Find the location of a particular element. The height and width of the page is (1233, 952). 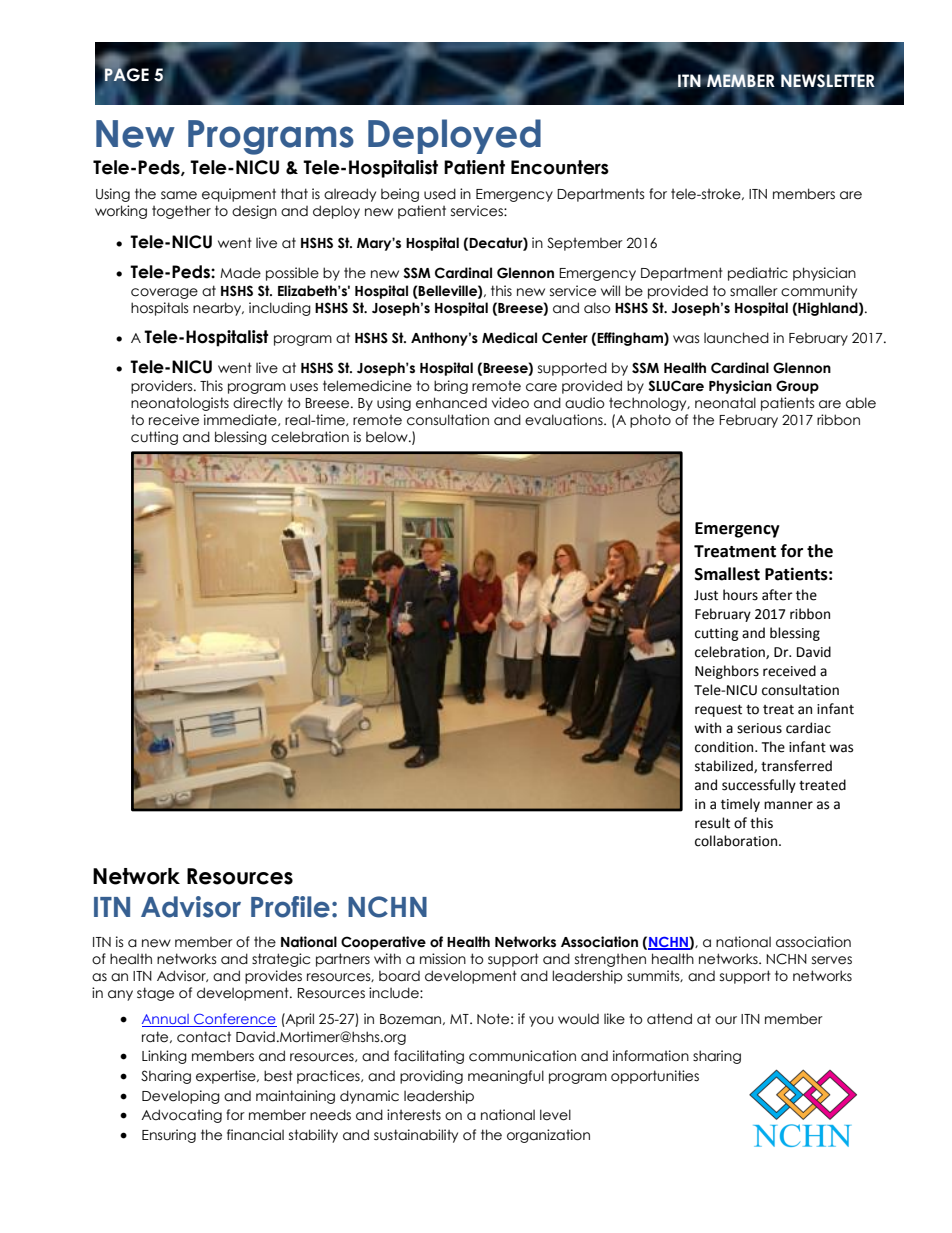

NEWSLETTER is located at coordinates (828, 82).
